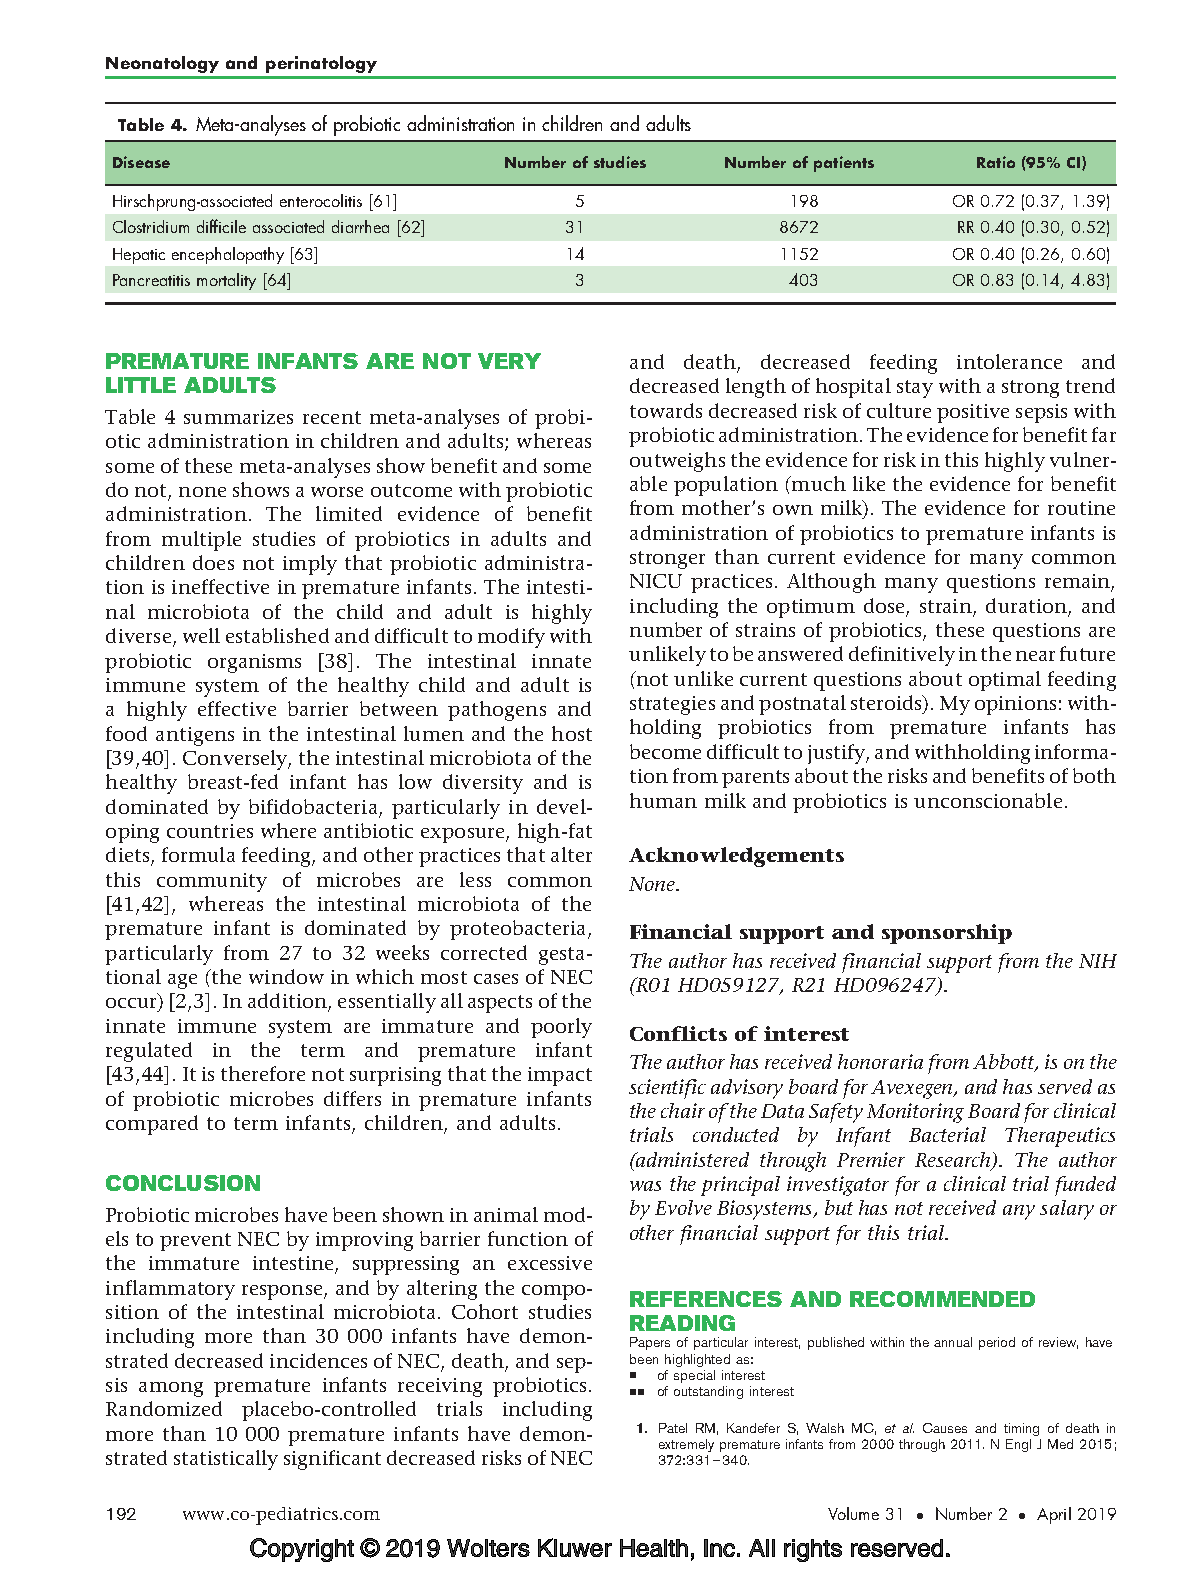 The image size is (1196, 1593). What do you see at coordinates (302, 1550) in the image?
I see `Copyright` at bounding box center [302, 1550].
